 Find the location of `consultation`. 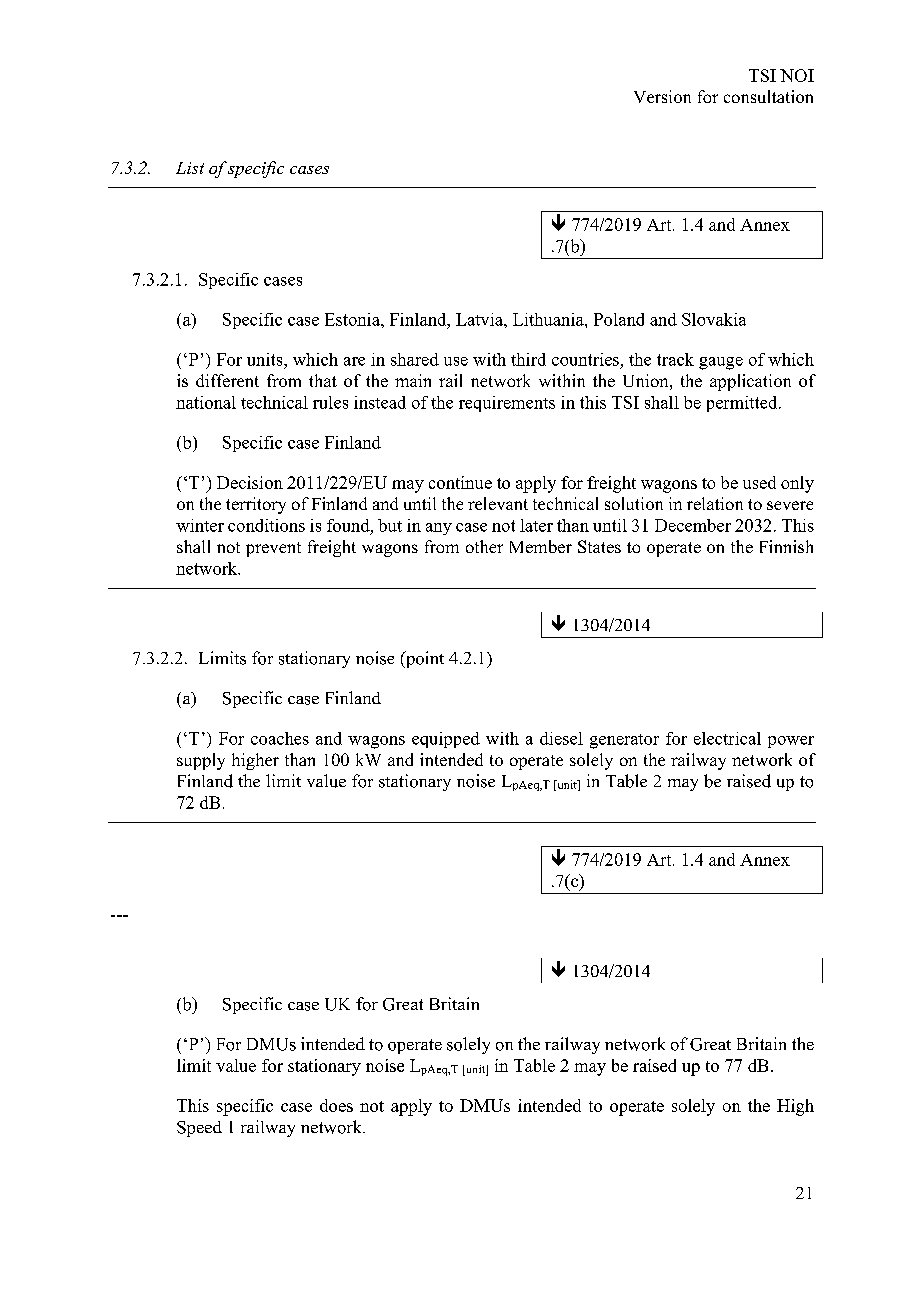

consultation is located at coordinates (768, 96).
